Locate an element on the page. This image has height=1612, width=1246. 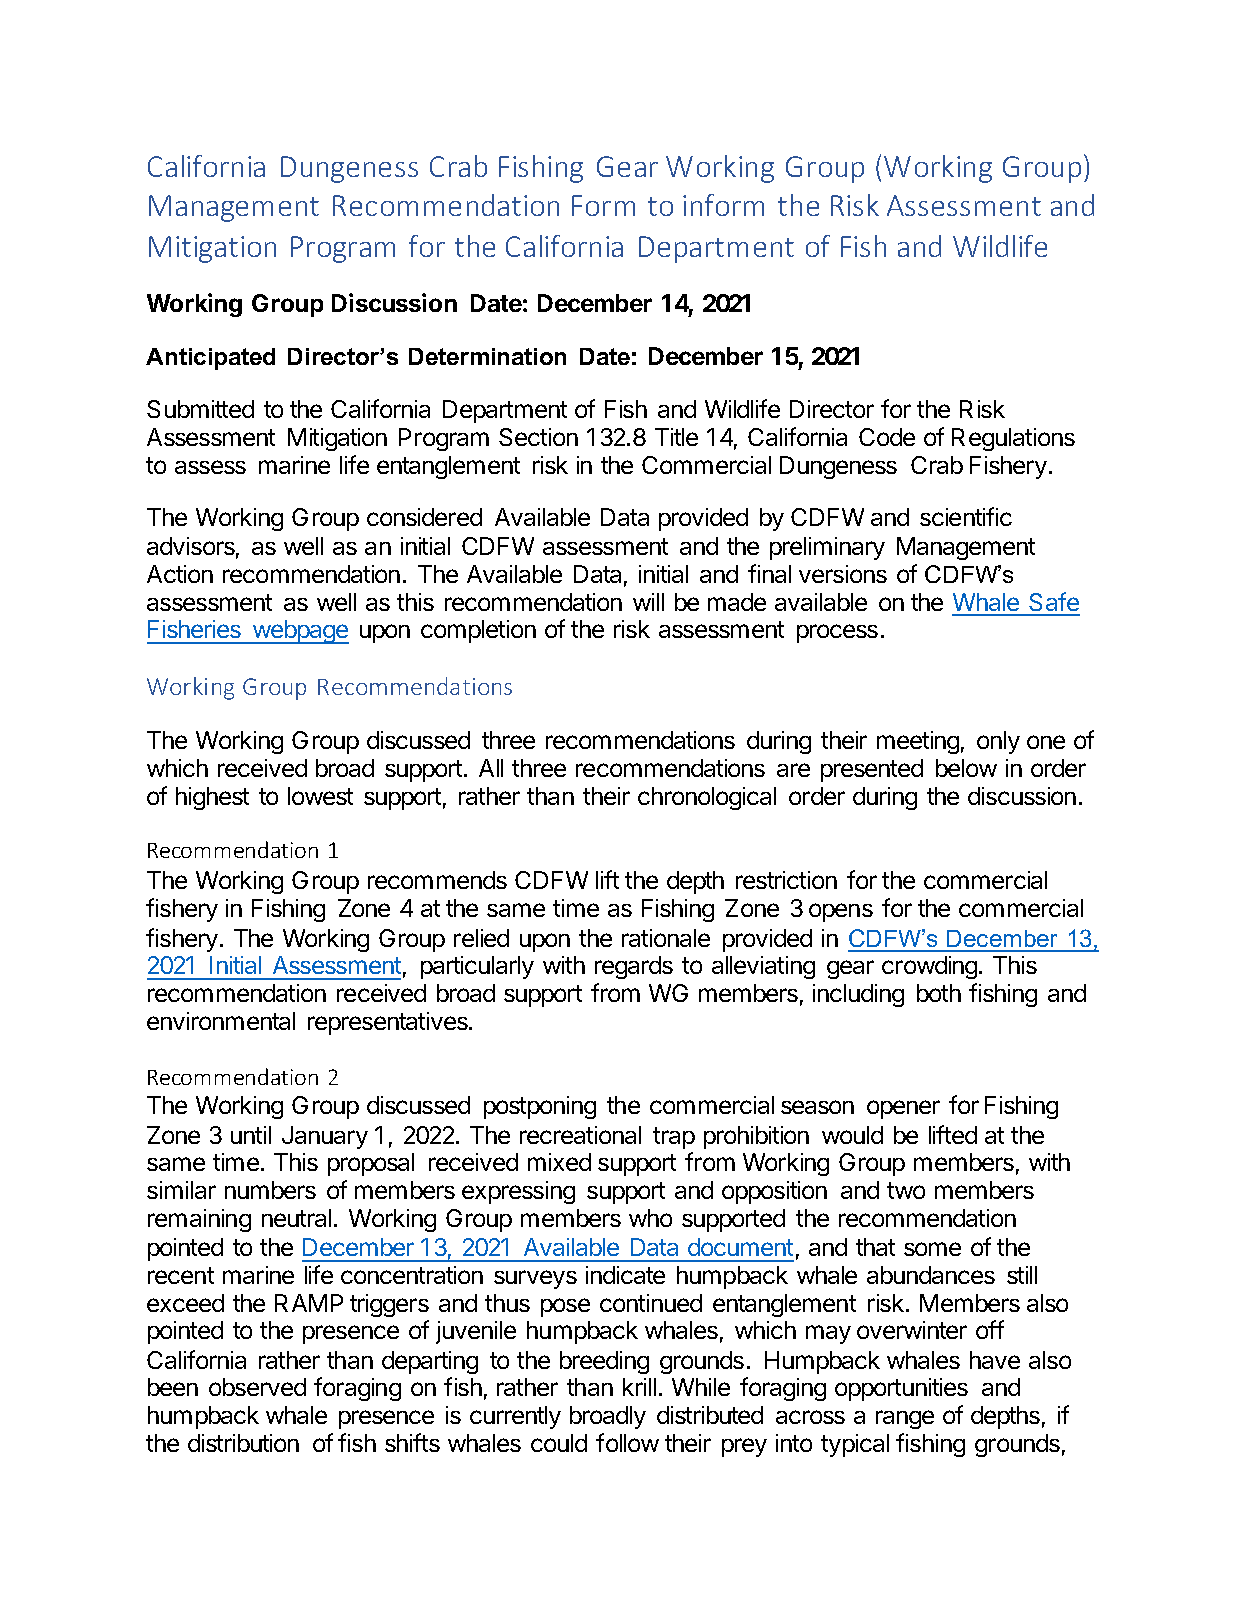
rationale is located at coordinates (666, 938).
